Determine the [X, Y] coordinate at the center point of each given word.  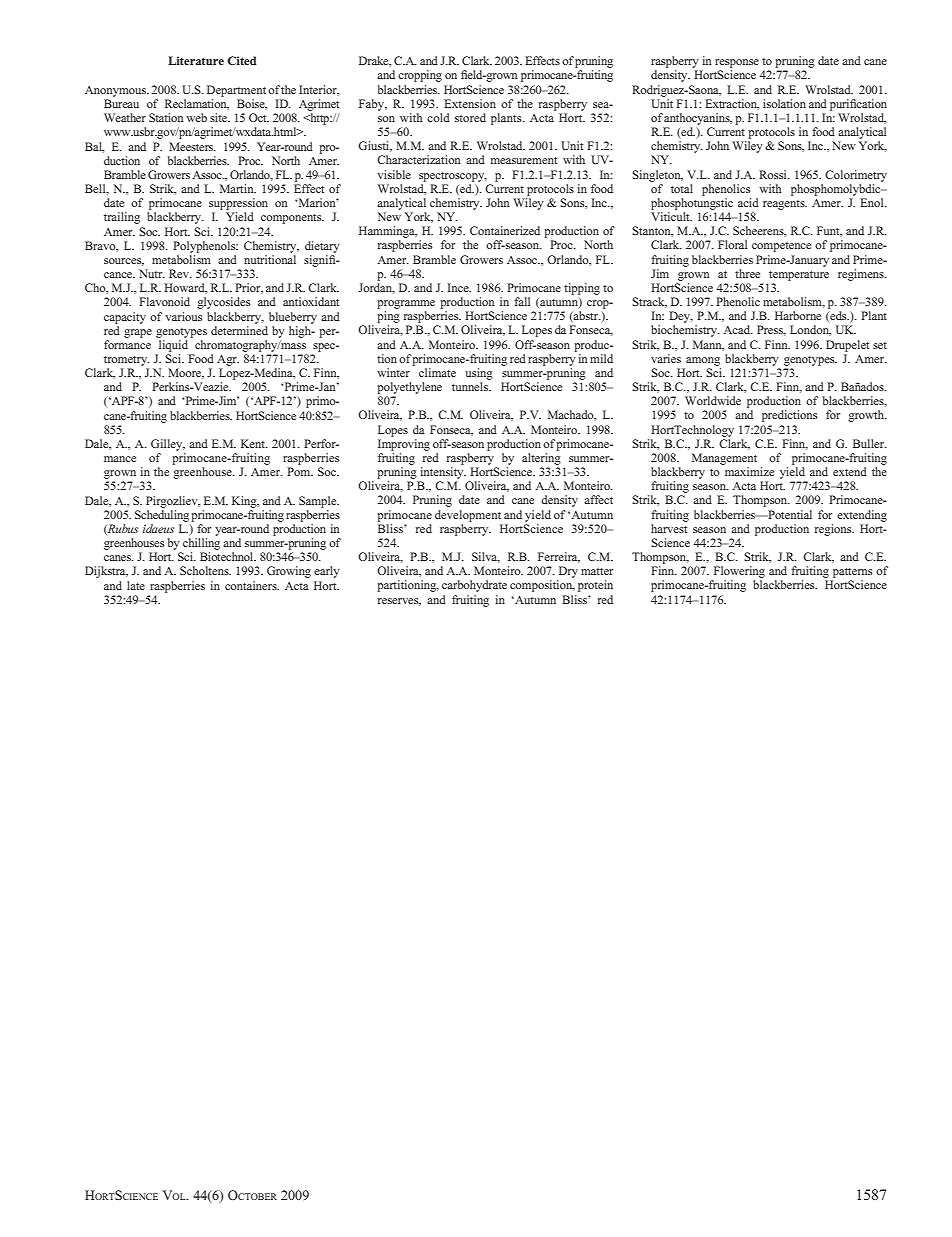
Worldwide [713, 400]
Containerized [505, 230]
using [479, 374]
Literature [196, 60]
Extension [470, 103]
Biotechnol [228, 556]
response [737, 63]
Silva [486, 557]
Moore [186, 373]
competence [781, 247]
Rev [180, 273]
